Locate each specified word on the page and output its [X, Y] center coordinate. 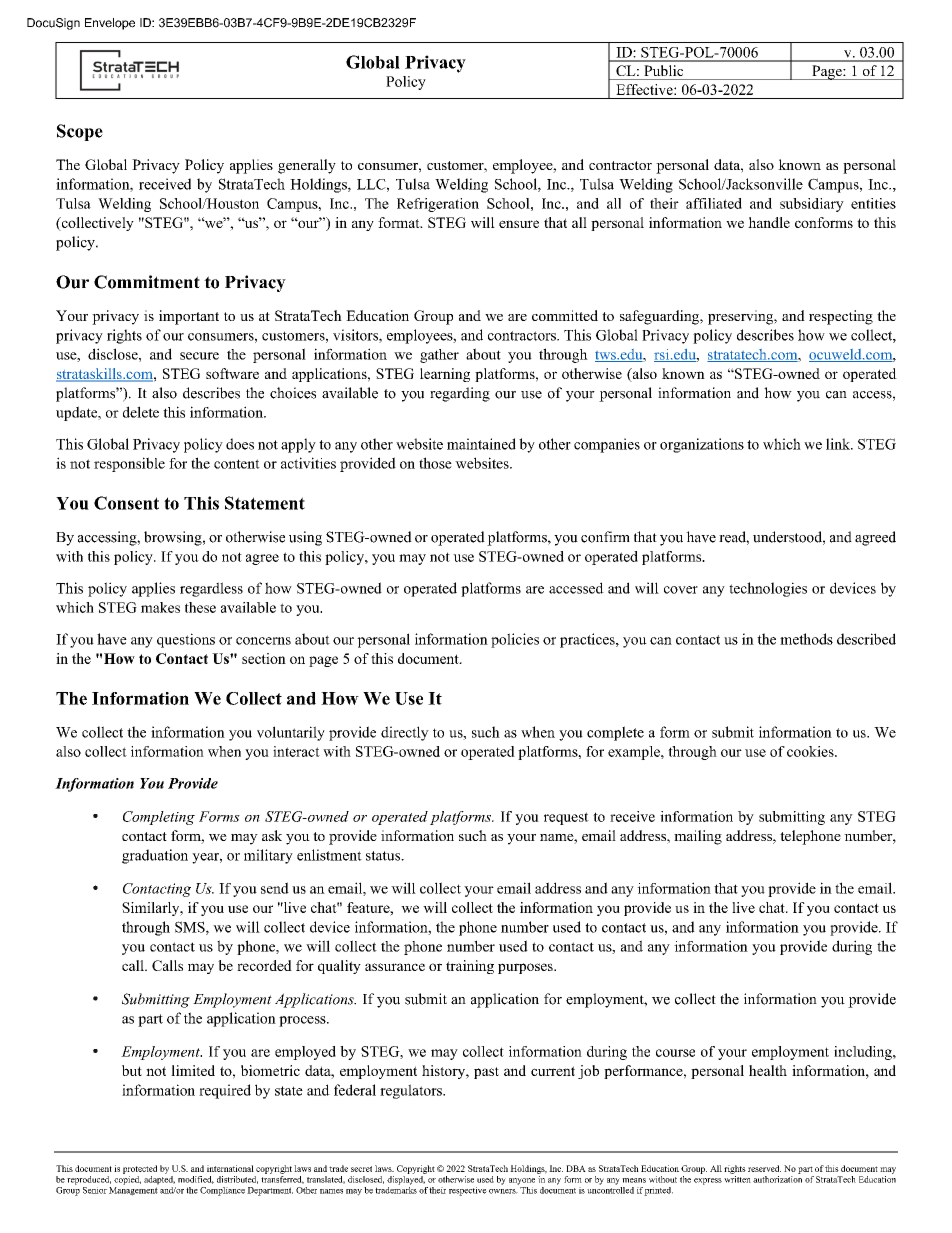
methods [806, 639]
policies [515, 640]
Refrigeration [438, 205]
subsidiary [812, 205]
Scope [80, 132]
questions [186, 640]
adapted [159, 1180]
